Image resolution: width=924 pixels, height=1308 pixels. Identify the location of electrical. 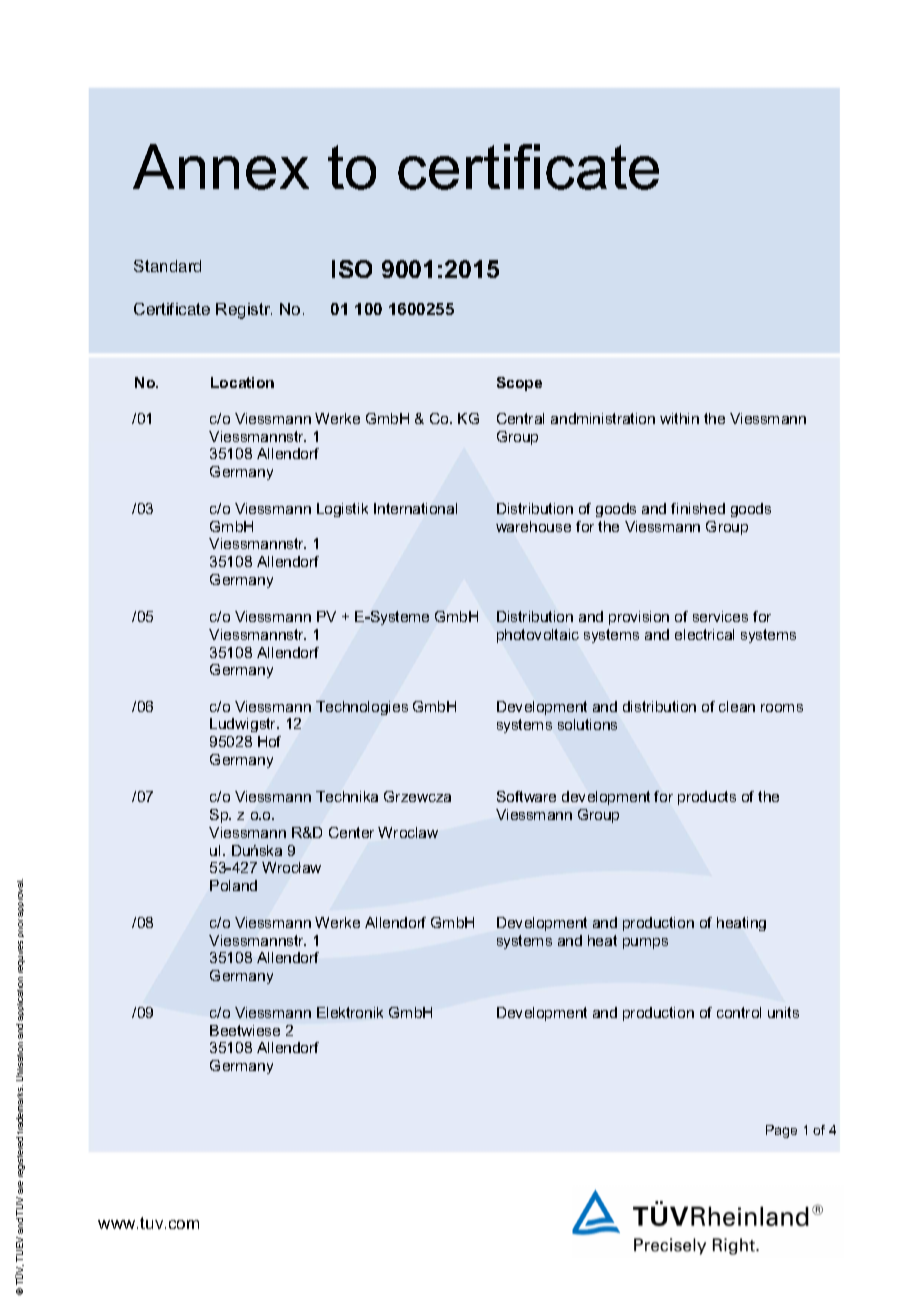
(704, 634).
